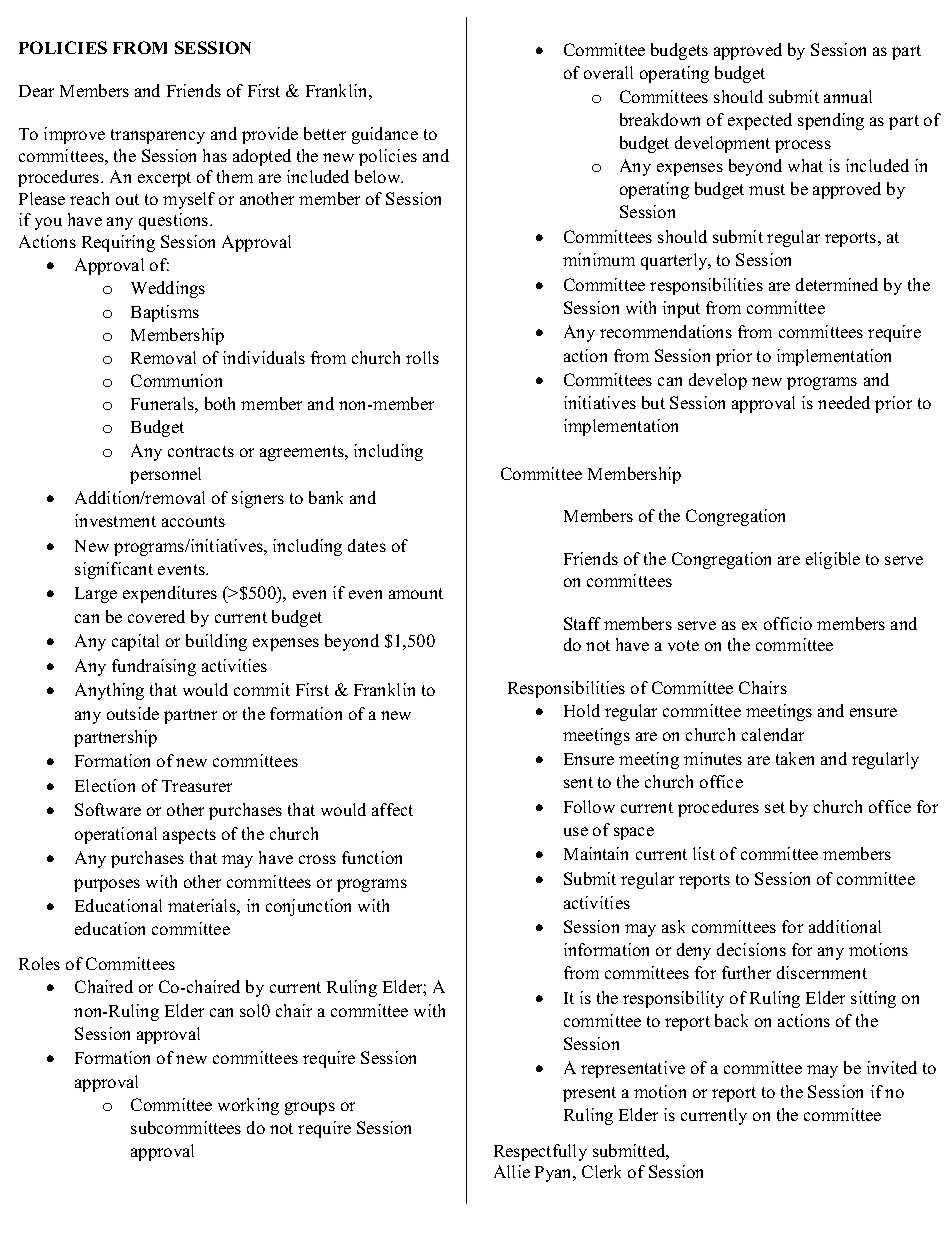  What do you see at coordinates (833, 560) in the screenshot?
I see `eligible` at bounding box center [833, 560].
